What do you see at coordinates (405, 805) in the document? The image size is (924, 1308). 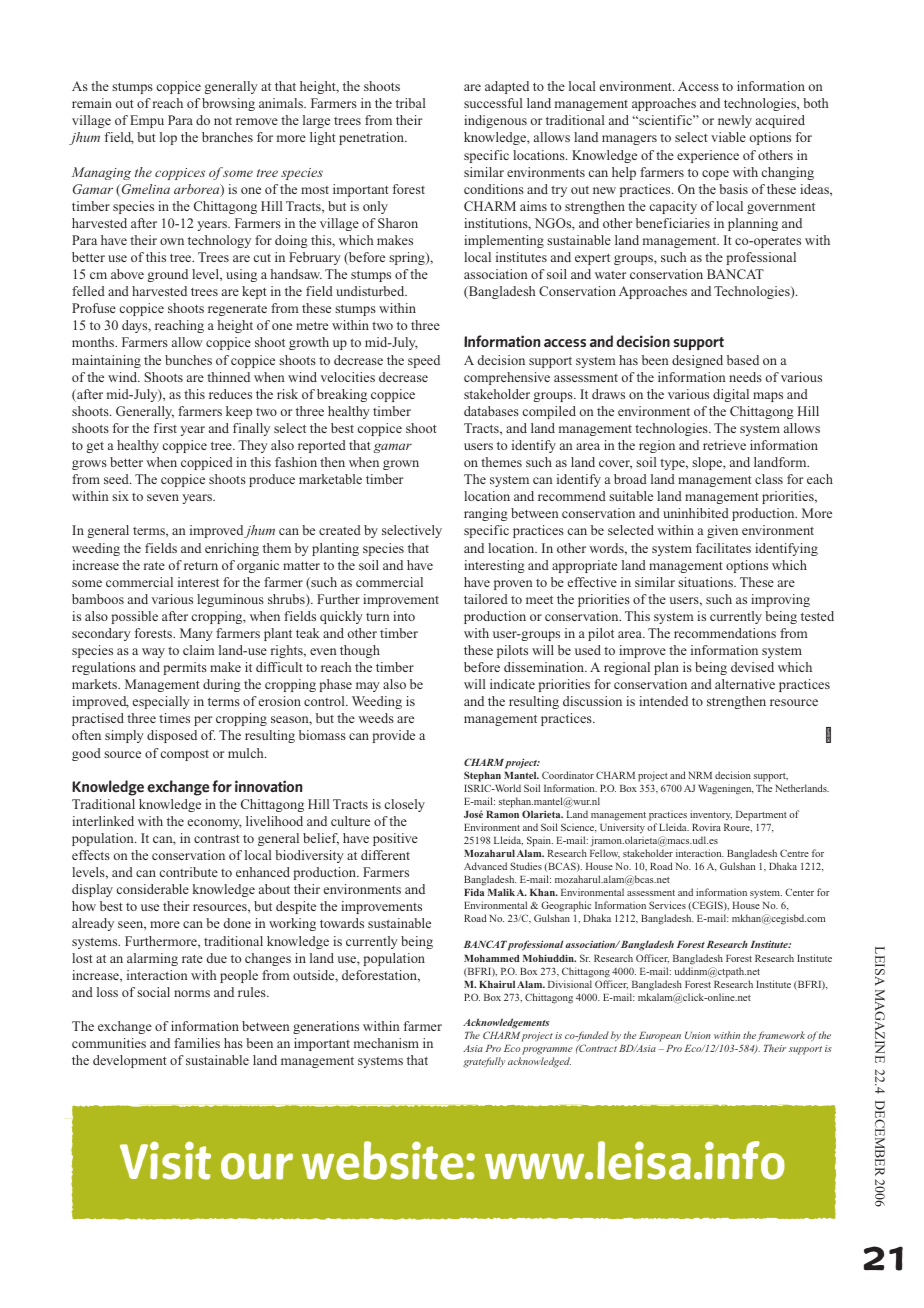 I see `closely` at bounding box center [405, 805].
